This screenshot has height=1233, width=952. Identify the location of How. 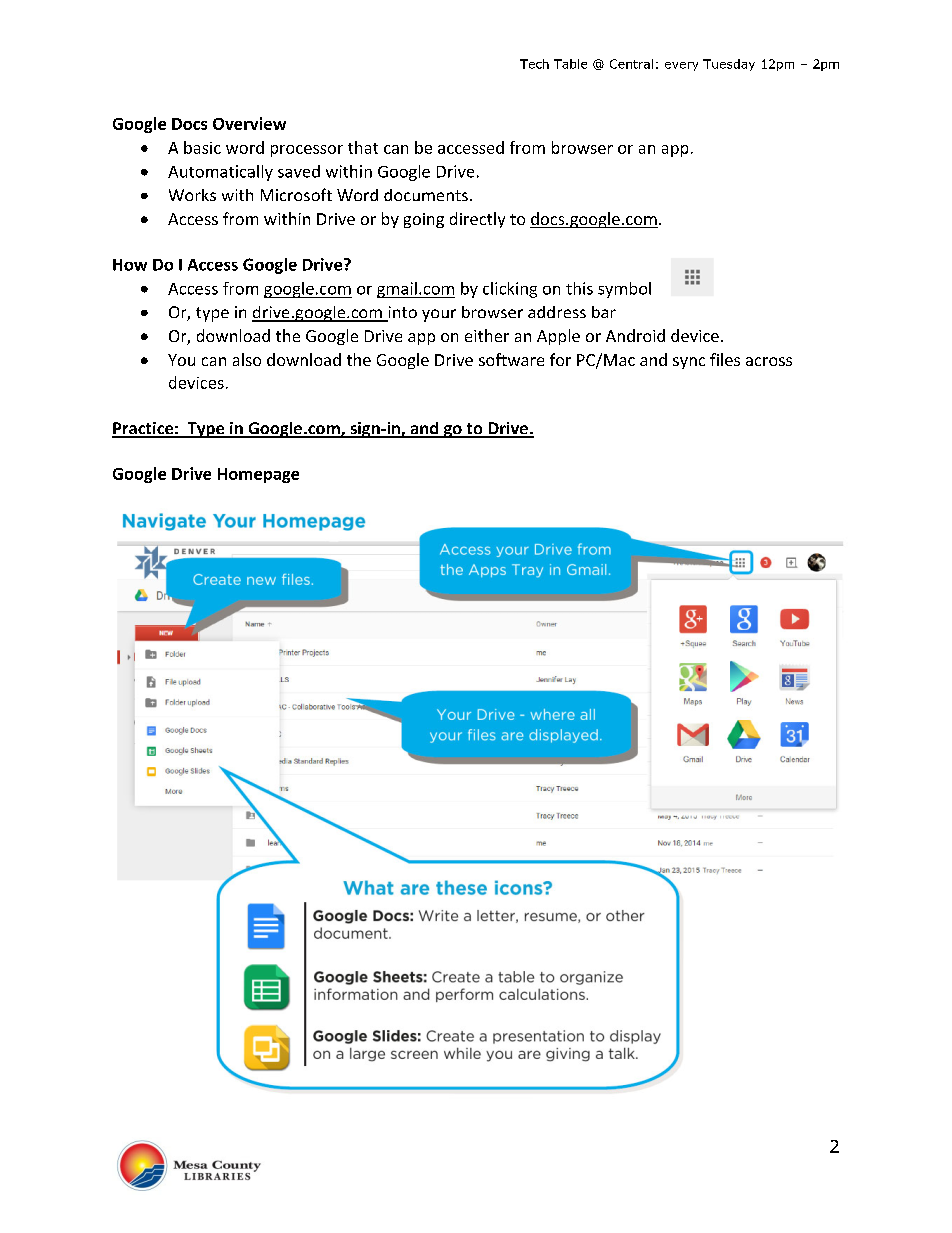
(130, 265).
